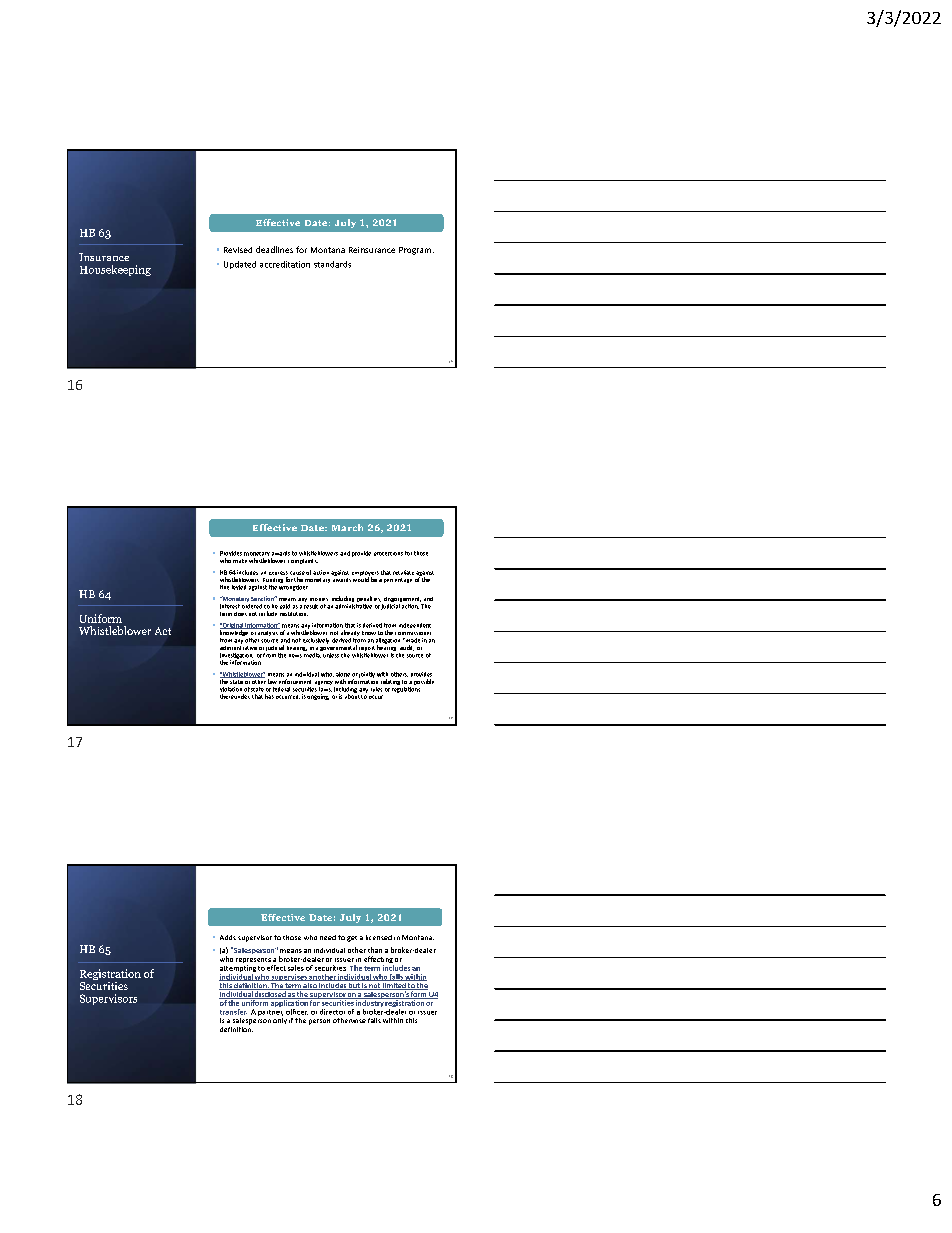 The width and height of the screenshot is (952, 1233). What do you see at coordinates (303, 561) in the screenshot?
I see `complaints` at bounding box center [303, 561].
